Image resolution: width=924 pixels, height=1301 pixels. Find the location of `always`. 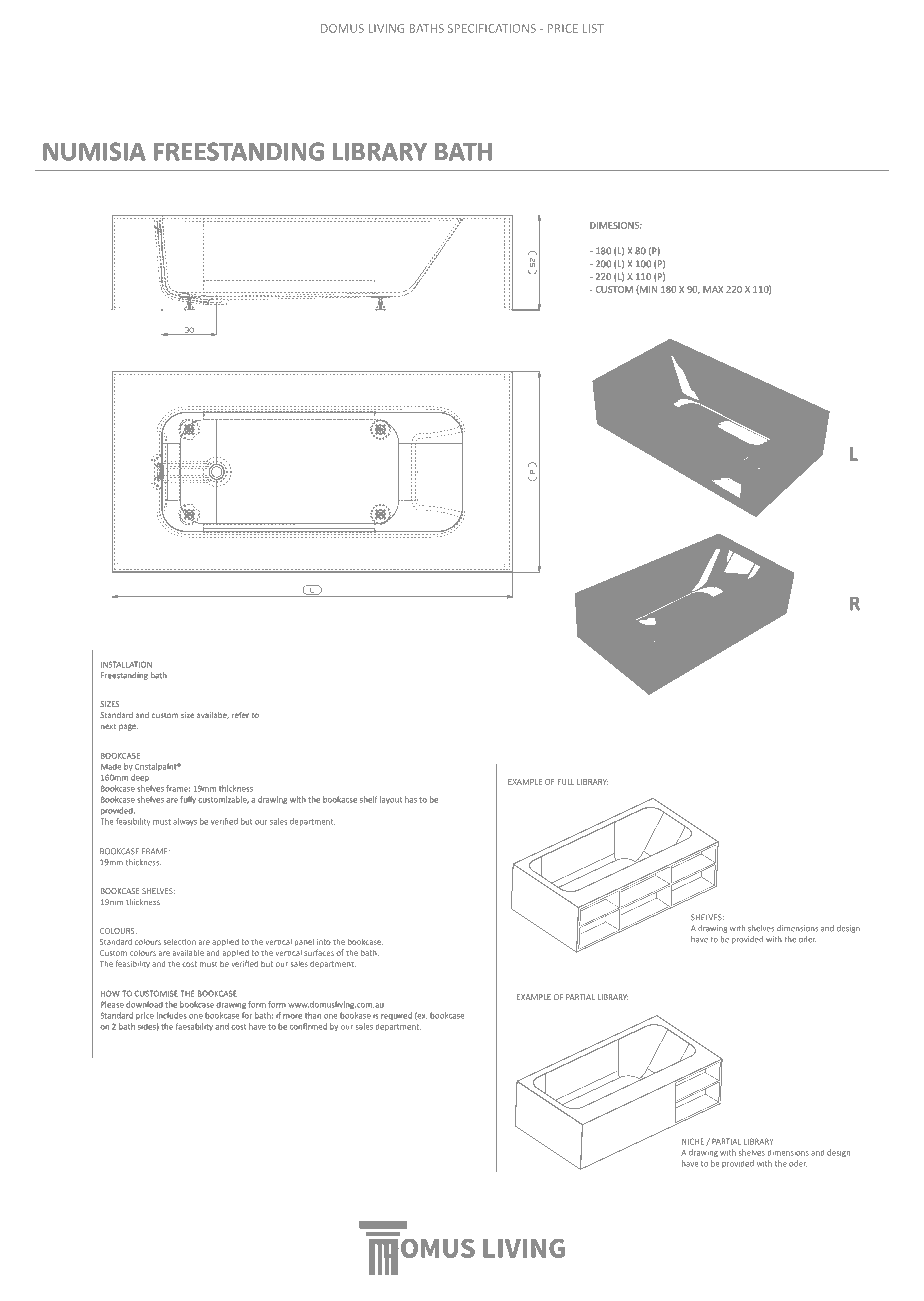

always is located at coordinates (185, 822).
